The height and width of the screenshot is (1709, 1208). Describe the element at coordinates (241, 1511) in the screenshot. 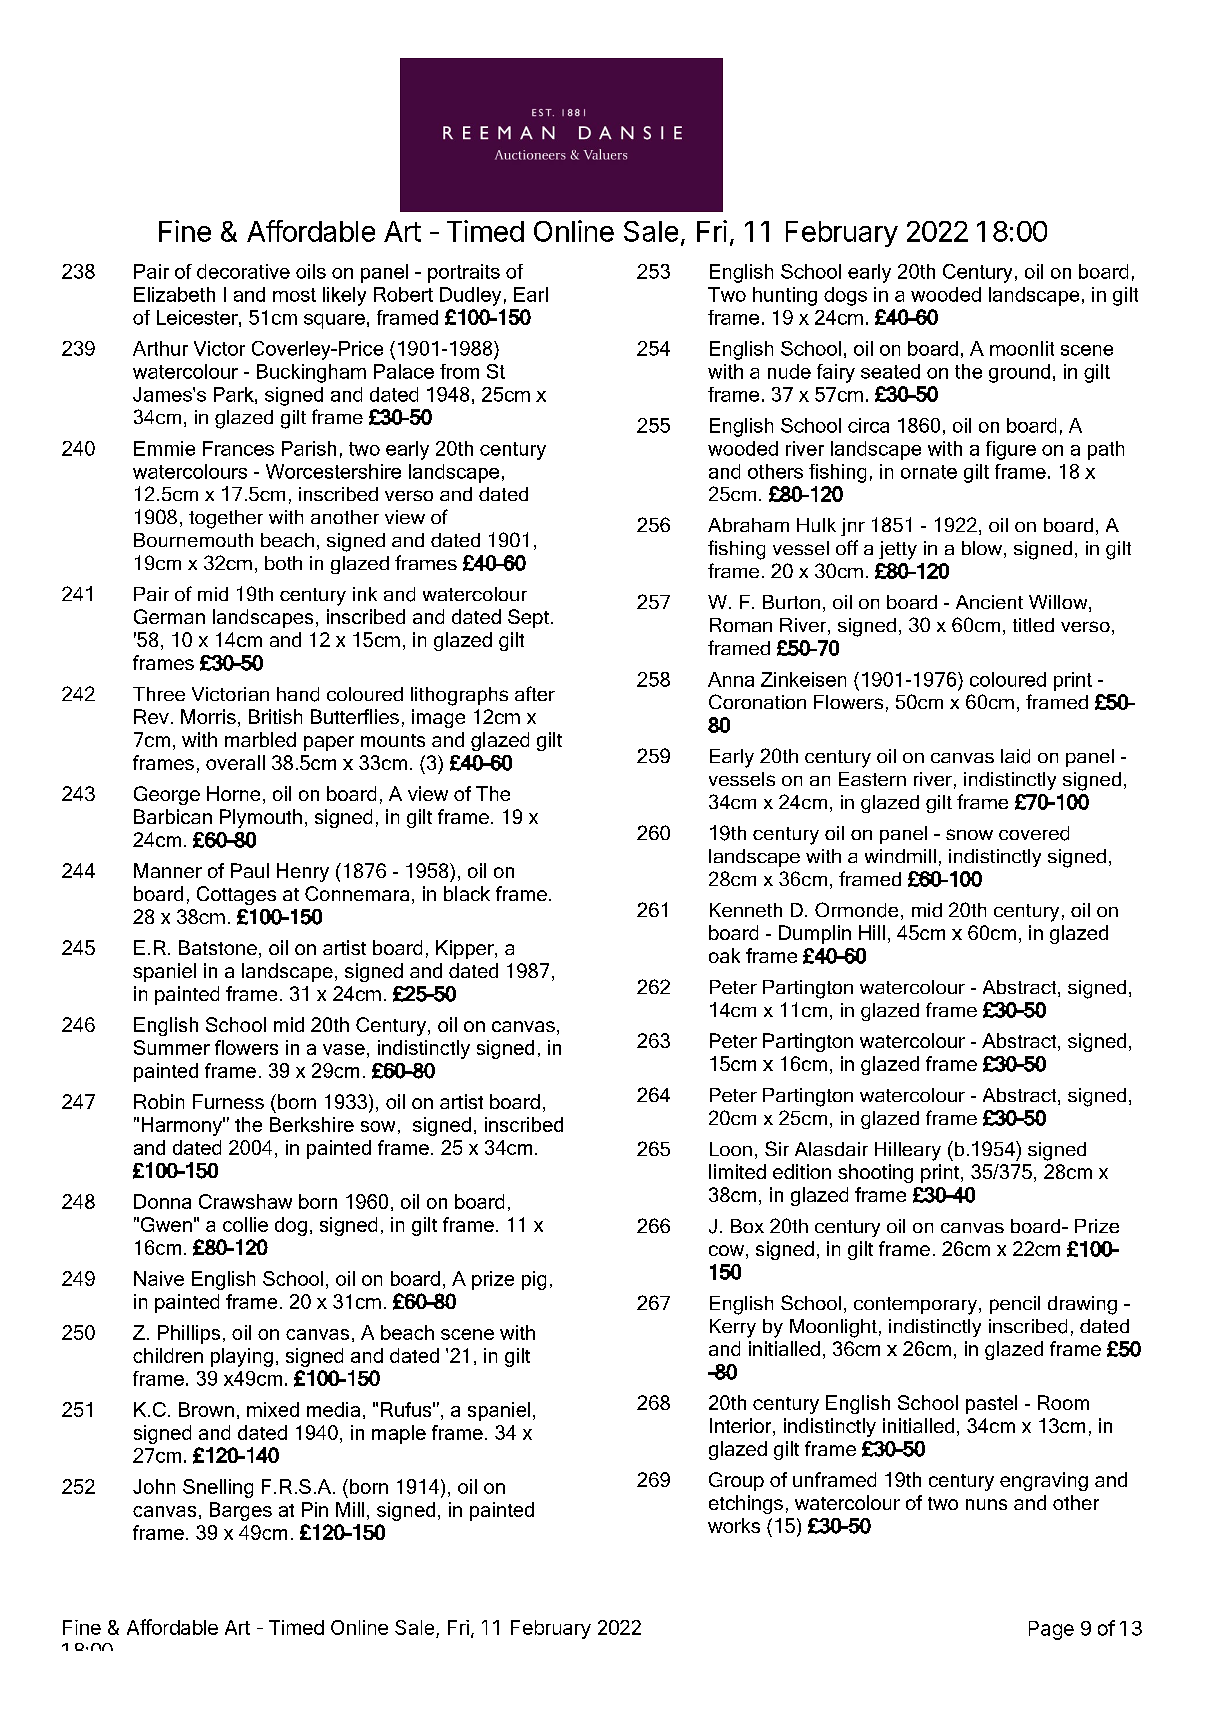

I see `Barges` at that location.
